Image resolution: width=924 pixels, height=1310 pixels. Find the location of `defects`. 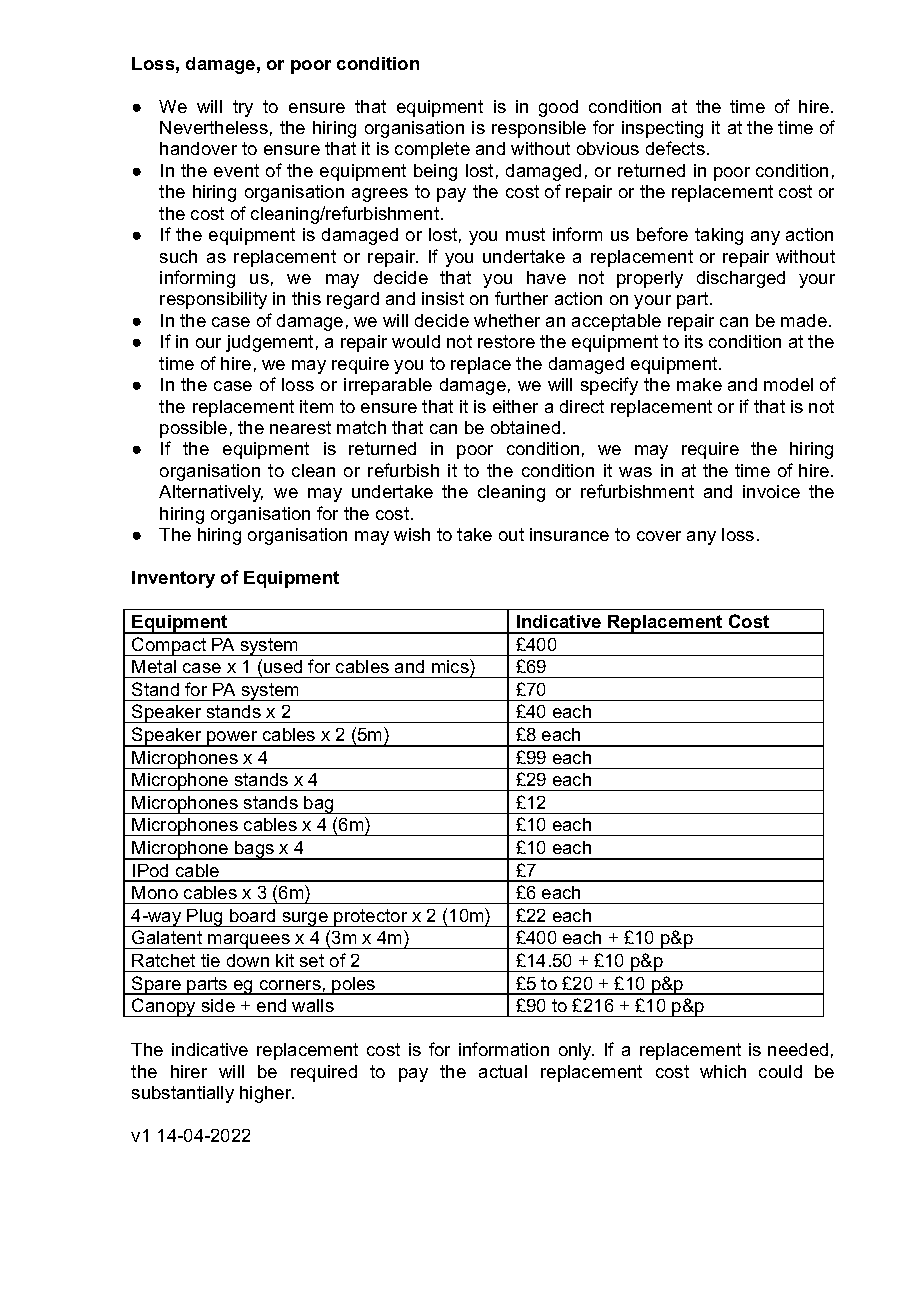

defects is located at coordinates (675, 148).
